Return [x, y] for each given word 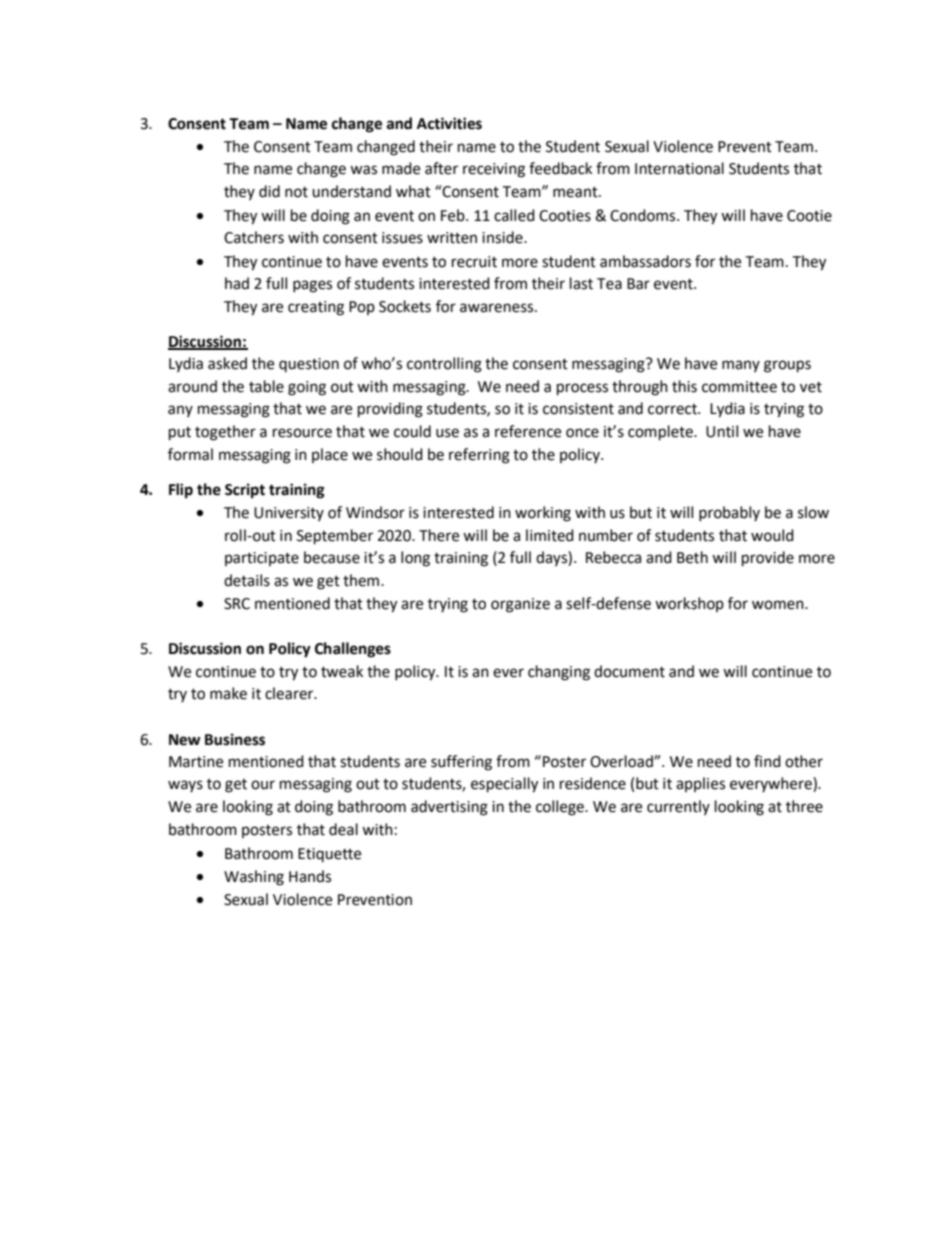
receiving [494, 170]
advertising [449, 808]
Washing [254, 878]
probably [729, 513]
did [269, 191]
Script [245, 491]
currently [678, 807]
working [543, 514]
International [679, 168]
